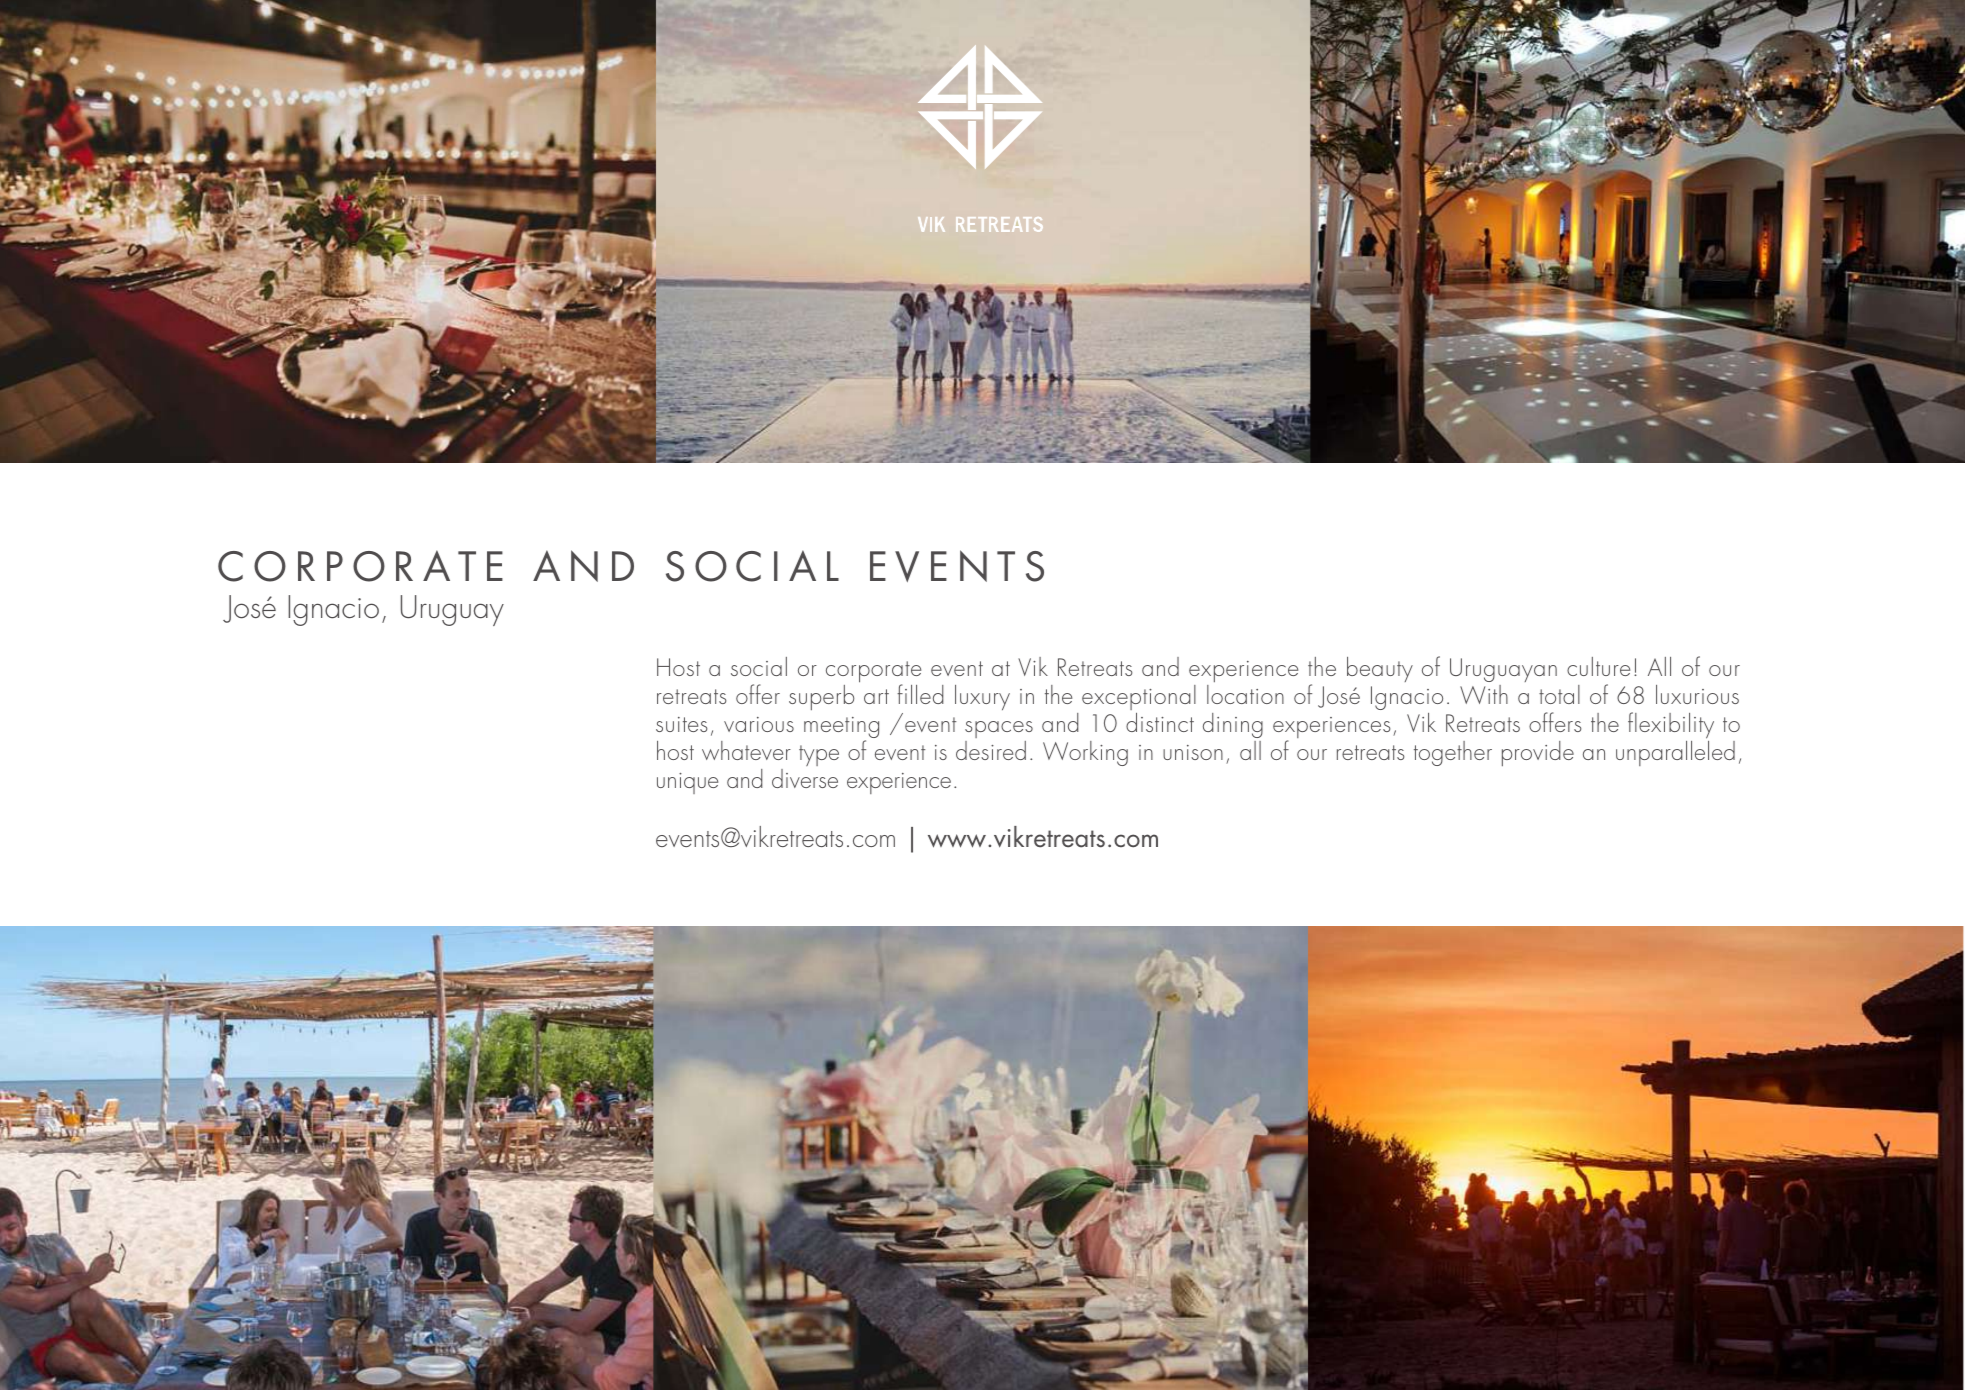 Image resolution: width=1965 pixels, height=1390 pixels. Describe the element at coordinates (1139, 697) in the image. I see `exceptional` at that location.
